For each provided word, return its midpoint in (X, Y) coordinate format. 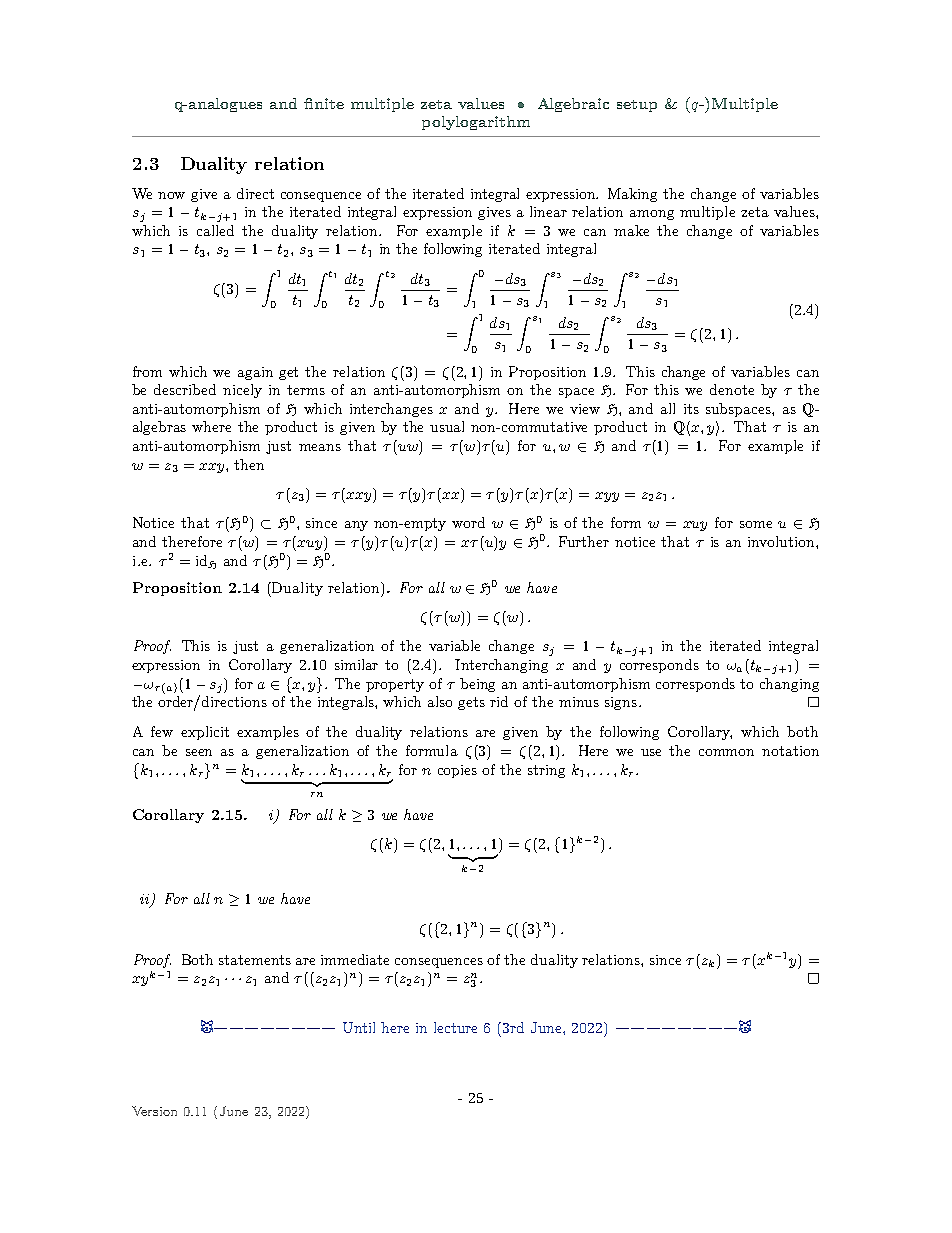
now (171, 195)
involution (782, 541)
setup (637, 106)
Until (359, 1027)
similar (356, 664)
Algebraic (573, 105)
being (477, 685)
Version (154, 1111)
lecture (455, 1027)
